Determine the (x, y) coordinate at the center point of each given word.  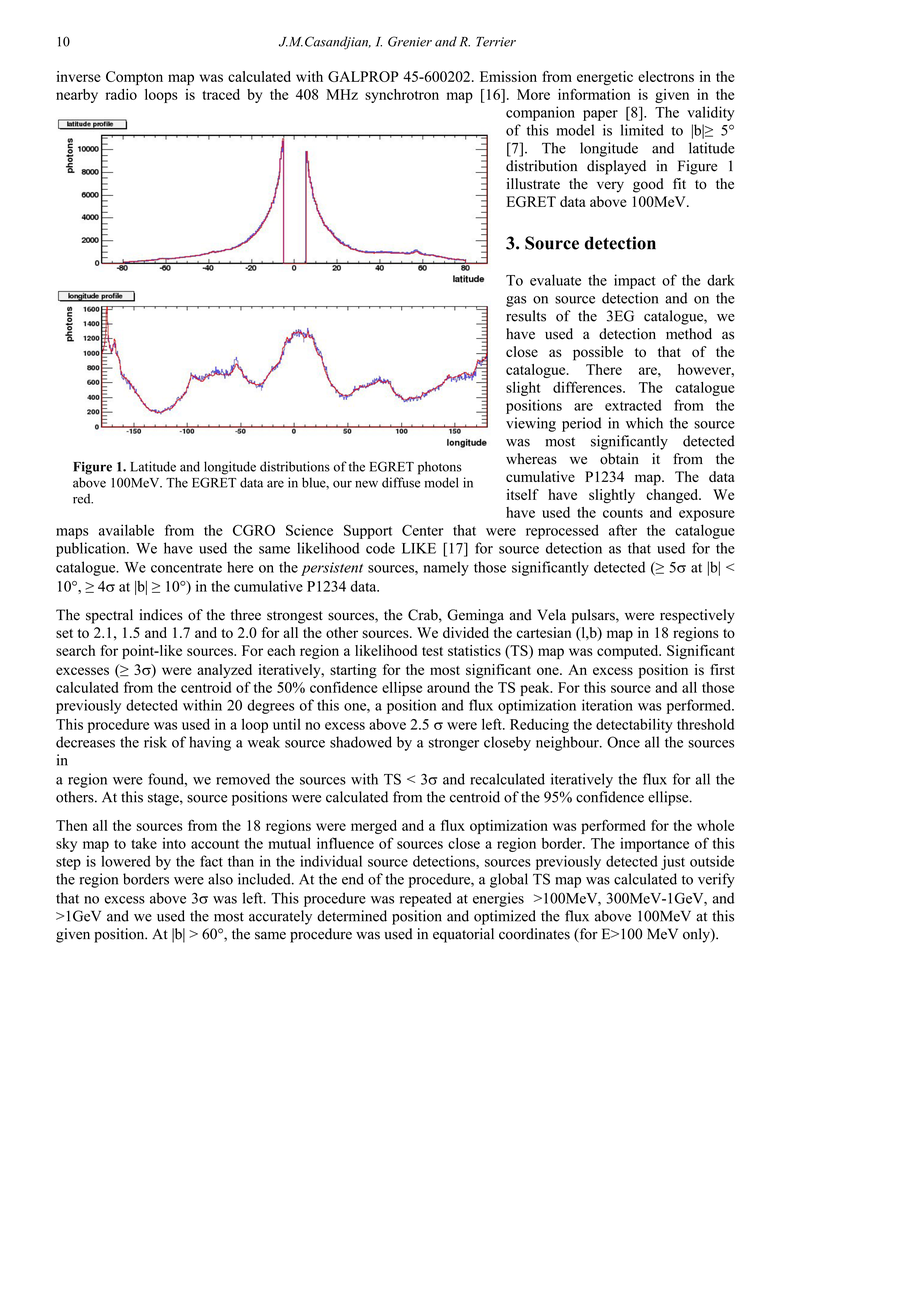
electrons (666, 76)
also (220, 879)
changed (673, 496)
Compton (134, 78)
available (126, 530)
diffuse (401, 482)
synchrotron (402, 96)
